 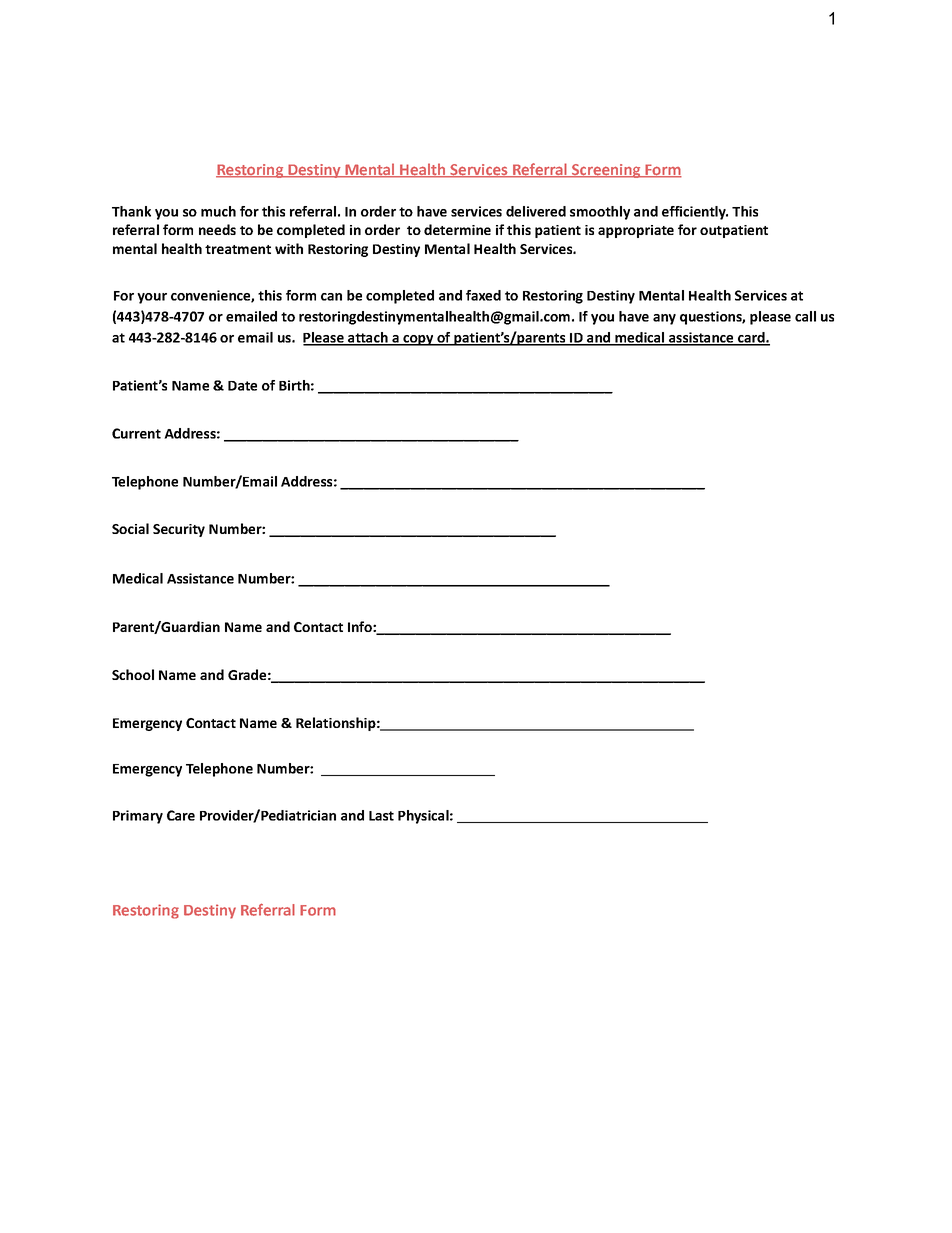 What do you see at coordinates (381, 816) in the screenshot?
I see `Last` at bounding box center [381, 816].
